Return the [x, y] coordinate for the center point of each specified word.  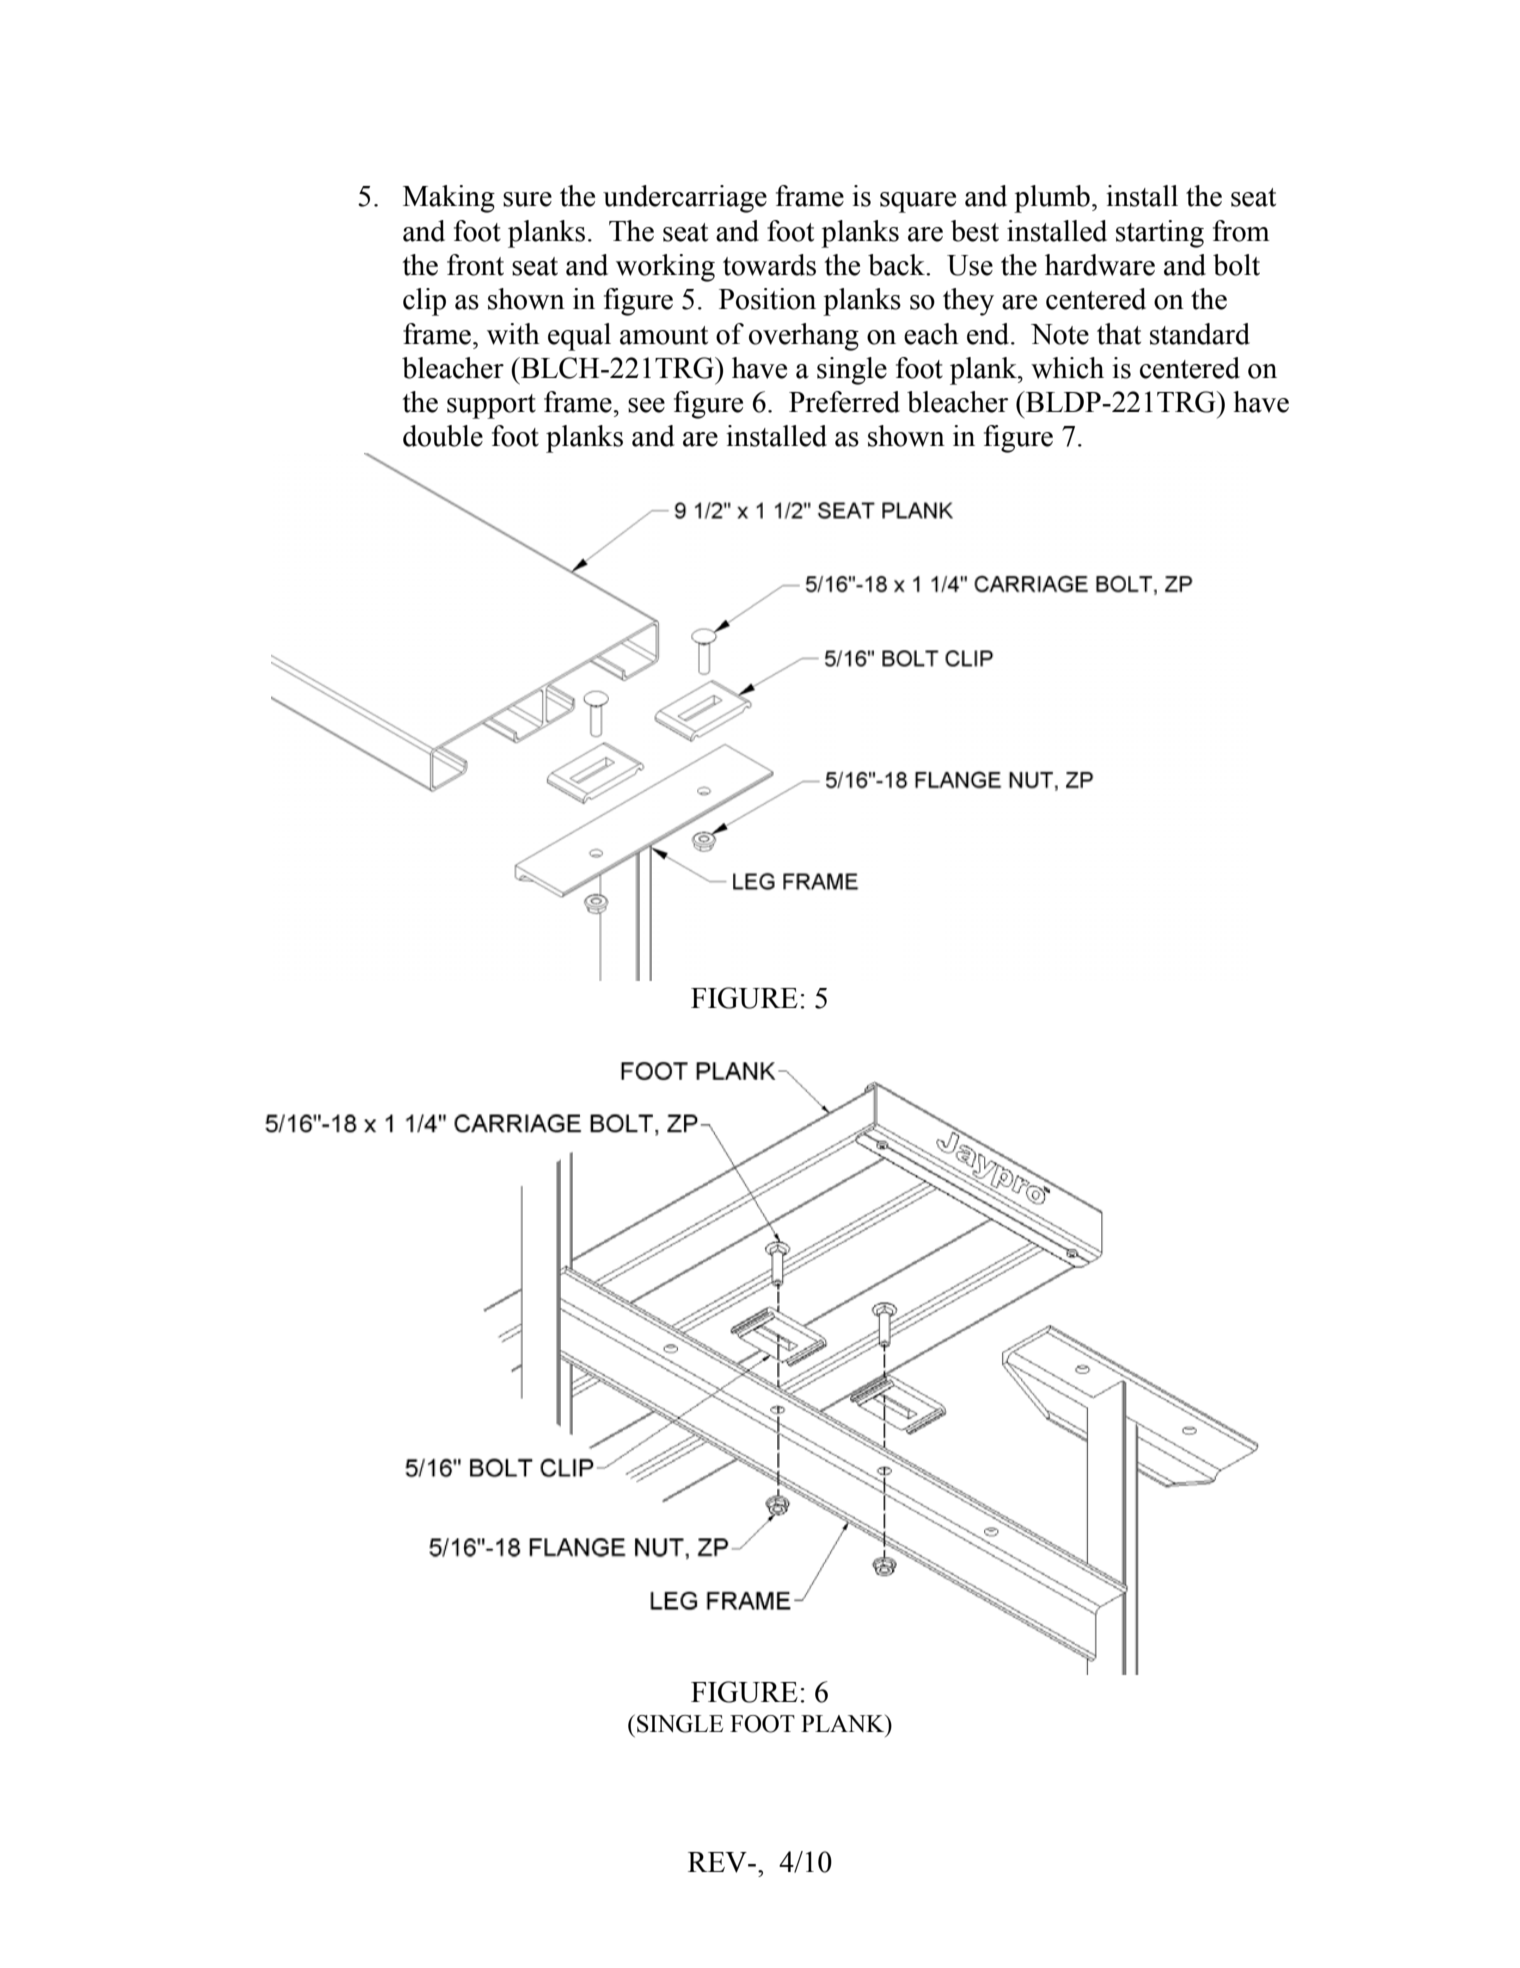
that [1119, 334]
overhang [804, 337]
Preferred [844, 402]
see [646, 405]
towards [769, 265]
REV [718, 1862]
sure [527, 199]
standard [1200, 334]
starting [1160, 234]
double [443, 436]
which [1067, 368]
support [491, 406]
